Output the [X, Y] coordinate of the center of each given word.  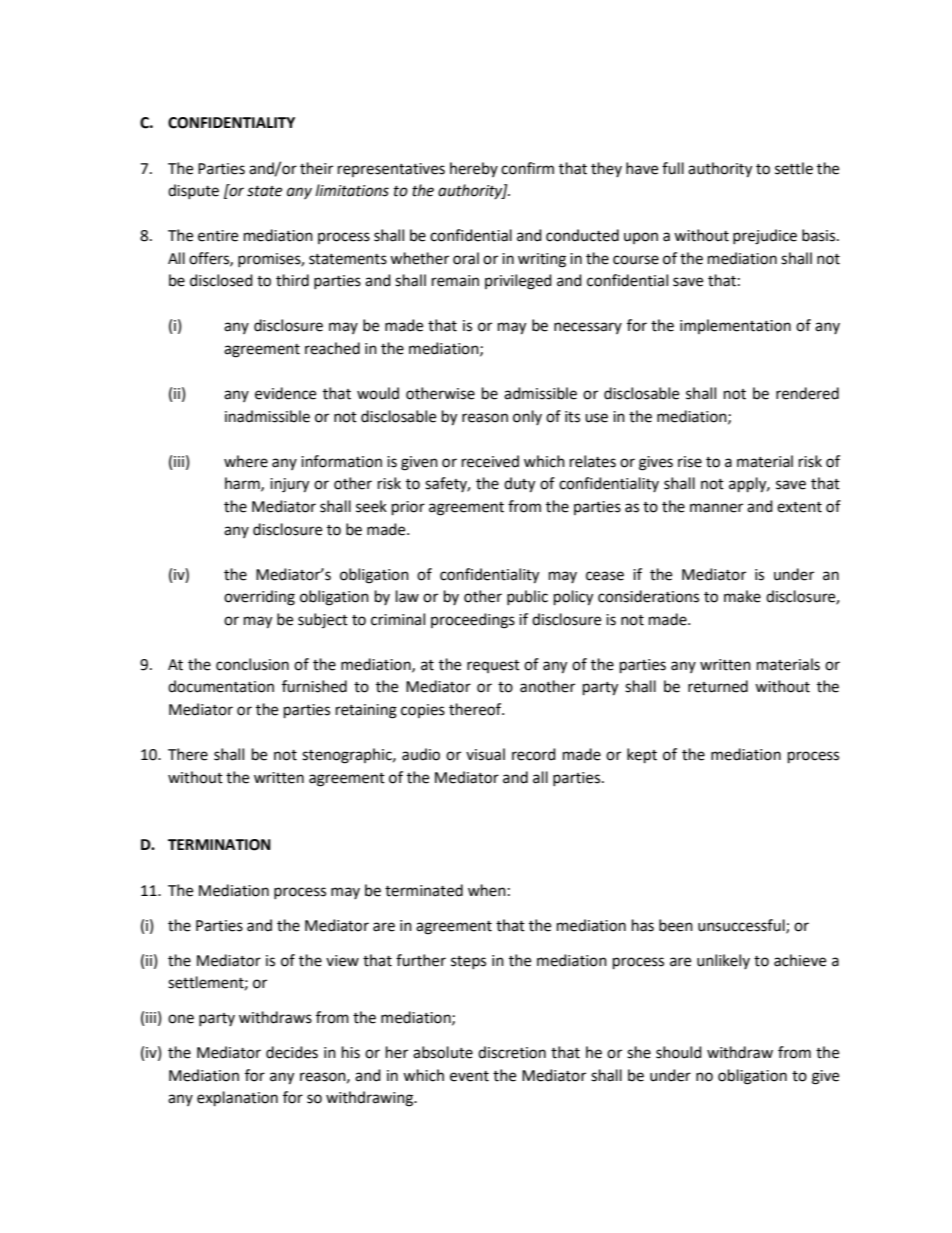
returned [718, 686]
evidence [285, 393]
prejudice [765, 237]
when [487, 890]
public [527, 597]
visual [485, 754]
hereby [474, 169]
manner [716, 508]
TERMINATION [219, 845]
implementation [735, 326]
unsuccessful [742, 926]
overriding [259, 598]
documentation [221, 686]
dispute [193, 191]
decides [292, 1052]
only [527, 417]
